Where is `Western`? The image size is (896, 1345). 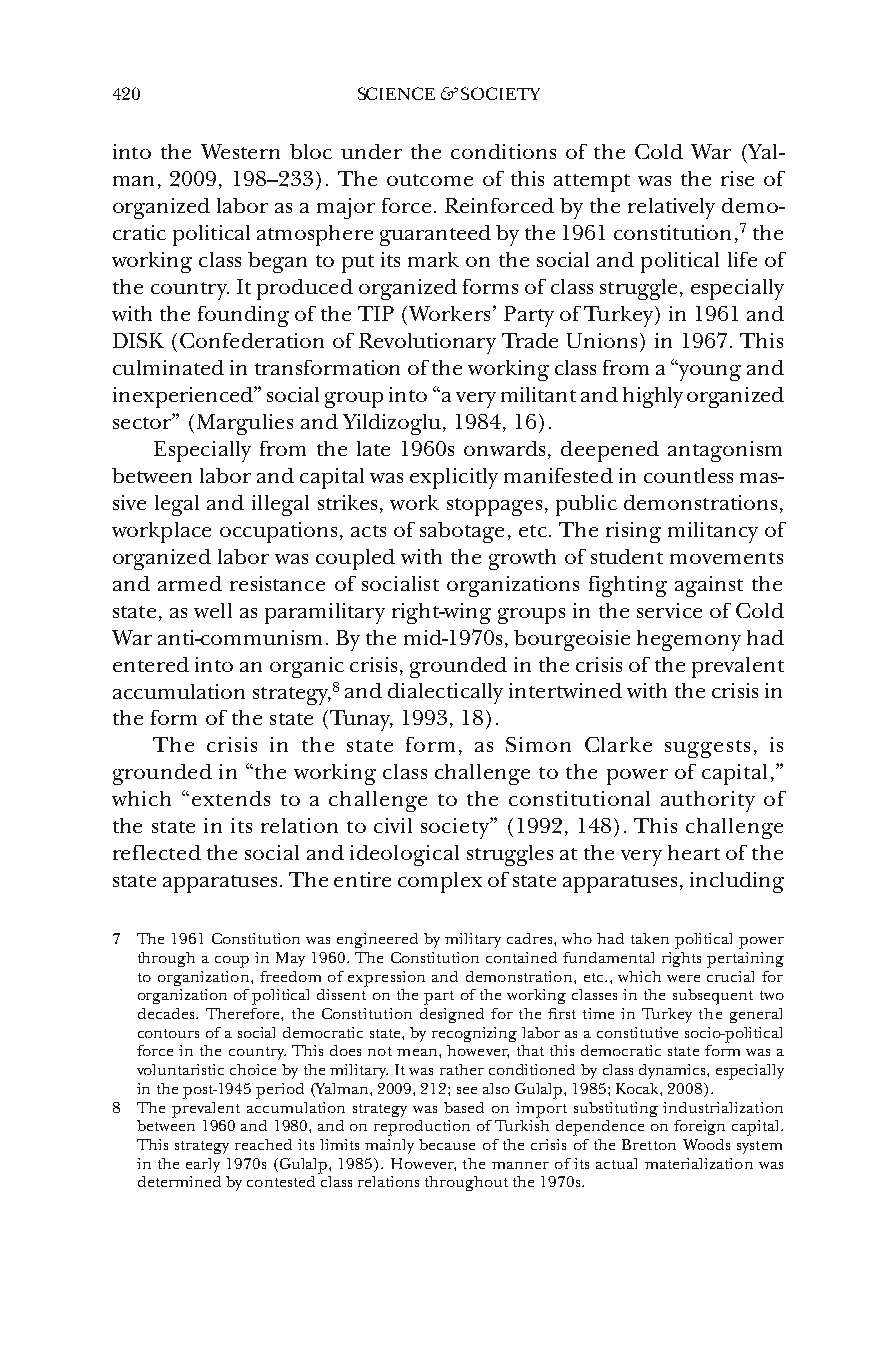
Western is located at coordinates (240, 151).
